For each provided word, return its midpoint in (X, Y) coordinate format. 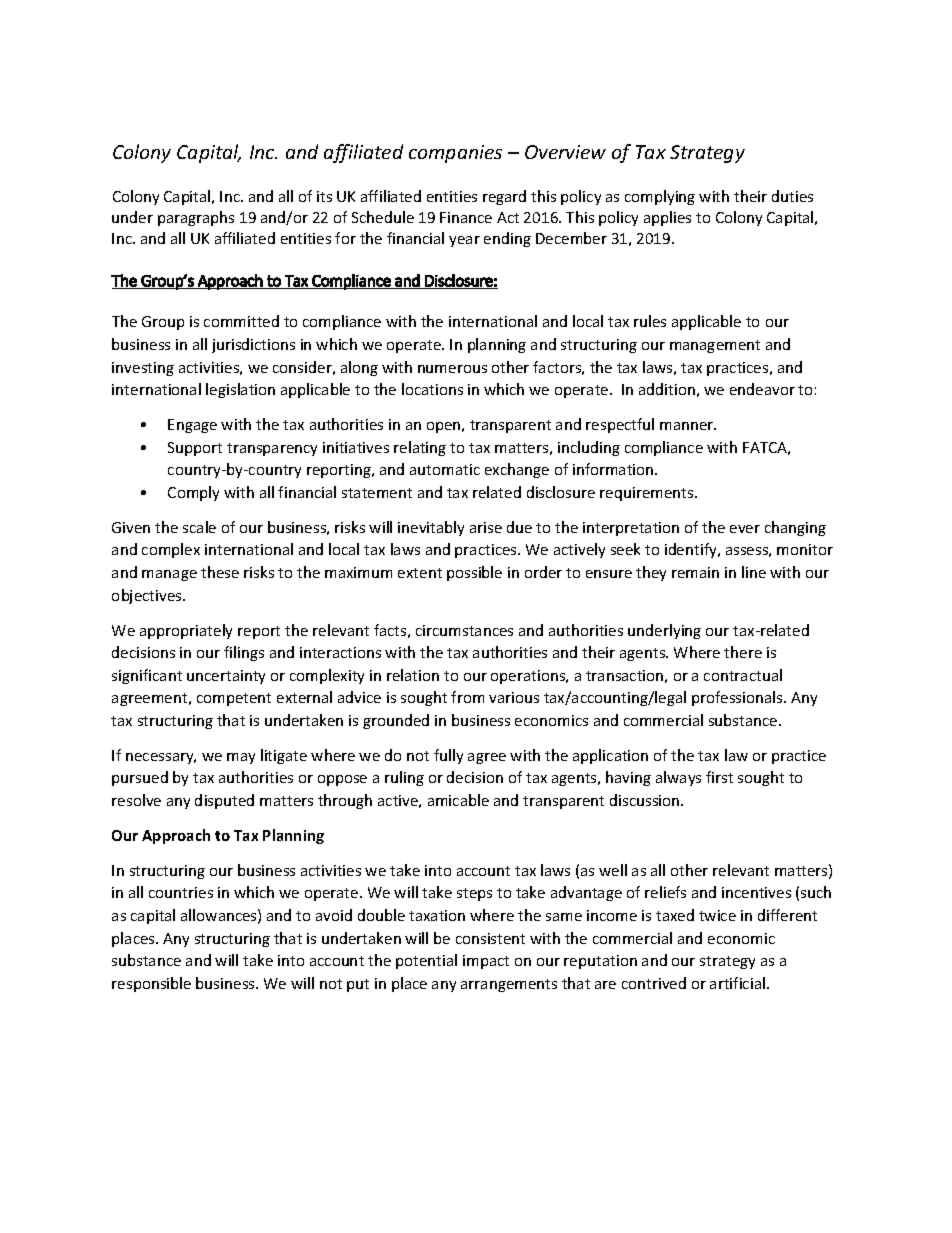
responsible (151, 984)
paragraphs (196, 218)
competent (234, 699)
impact (486, 962)
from (467, 697)
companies (455, 154)
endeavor (762, 389)
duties (792, 196)
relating (420, 448)
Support (195, 449)
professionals (738, 698)
